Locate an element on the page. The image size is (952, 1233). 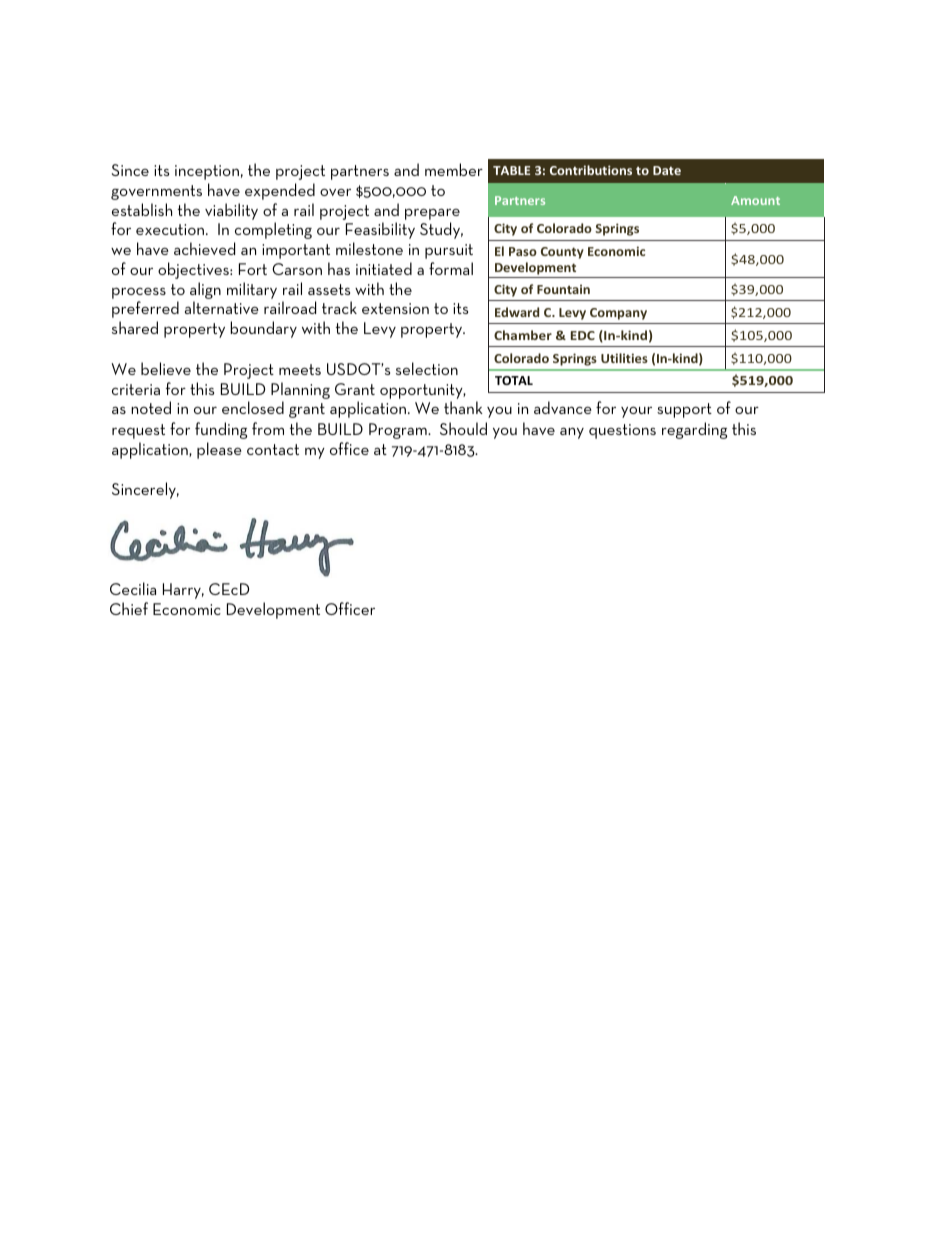
thank is located at coordinates (463, 407).
